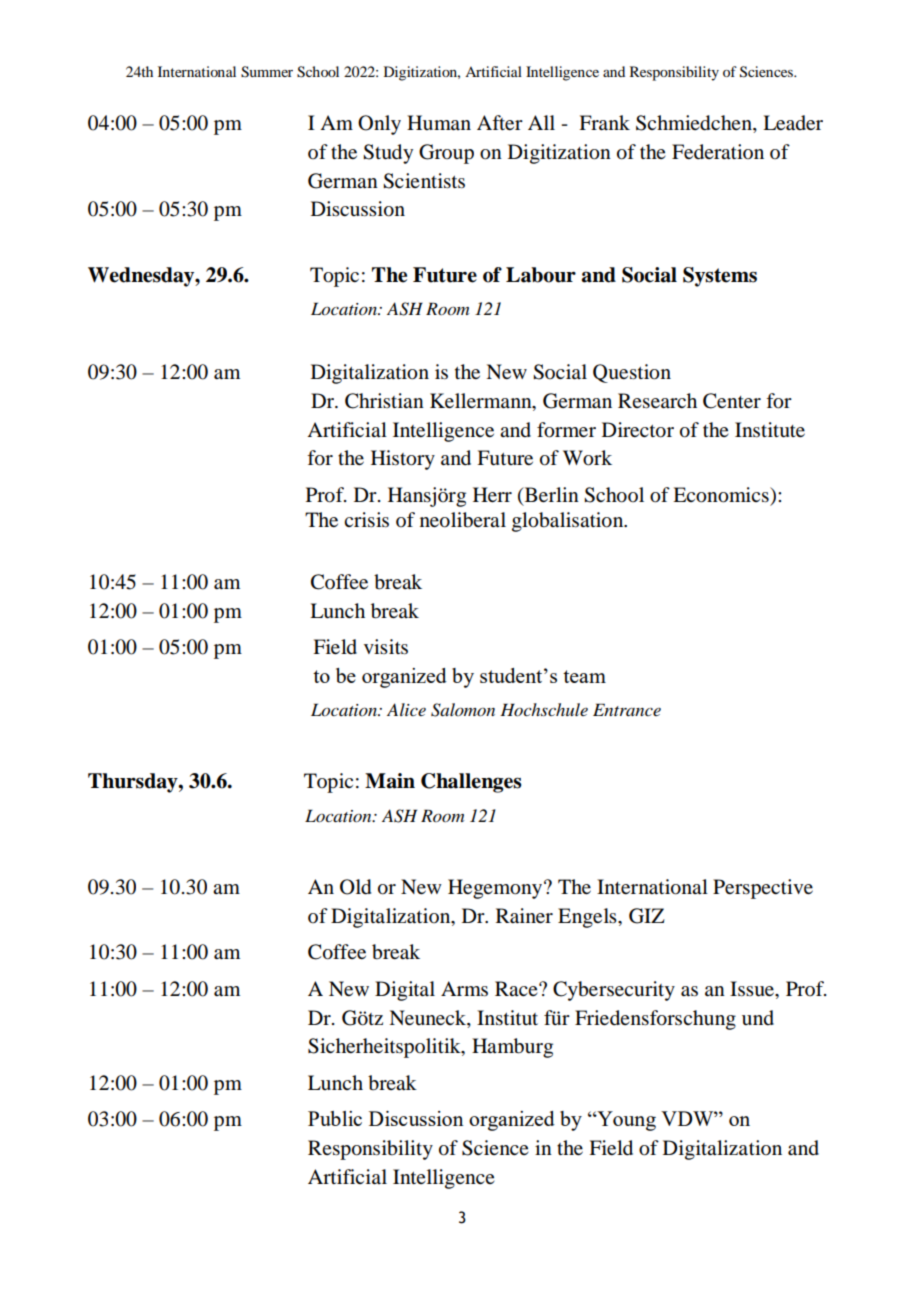 The height and width of the screenshot is (1308, 924). Describe the element at coordinates (471, 783) in the screenshot. I see `Challenges` at that location.
